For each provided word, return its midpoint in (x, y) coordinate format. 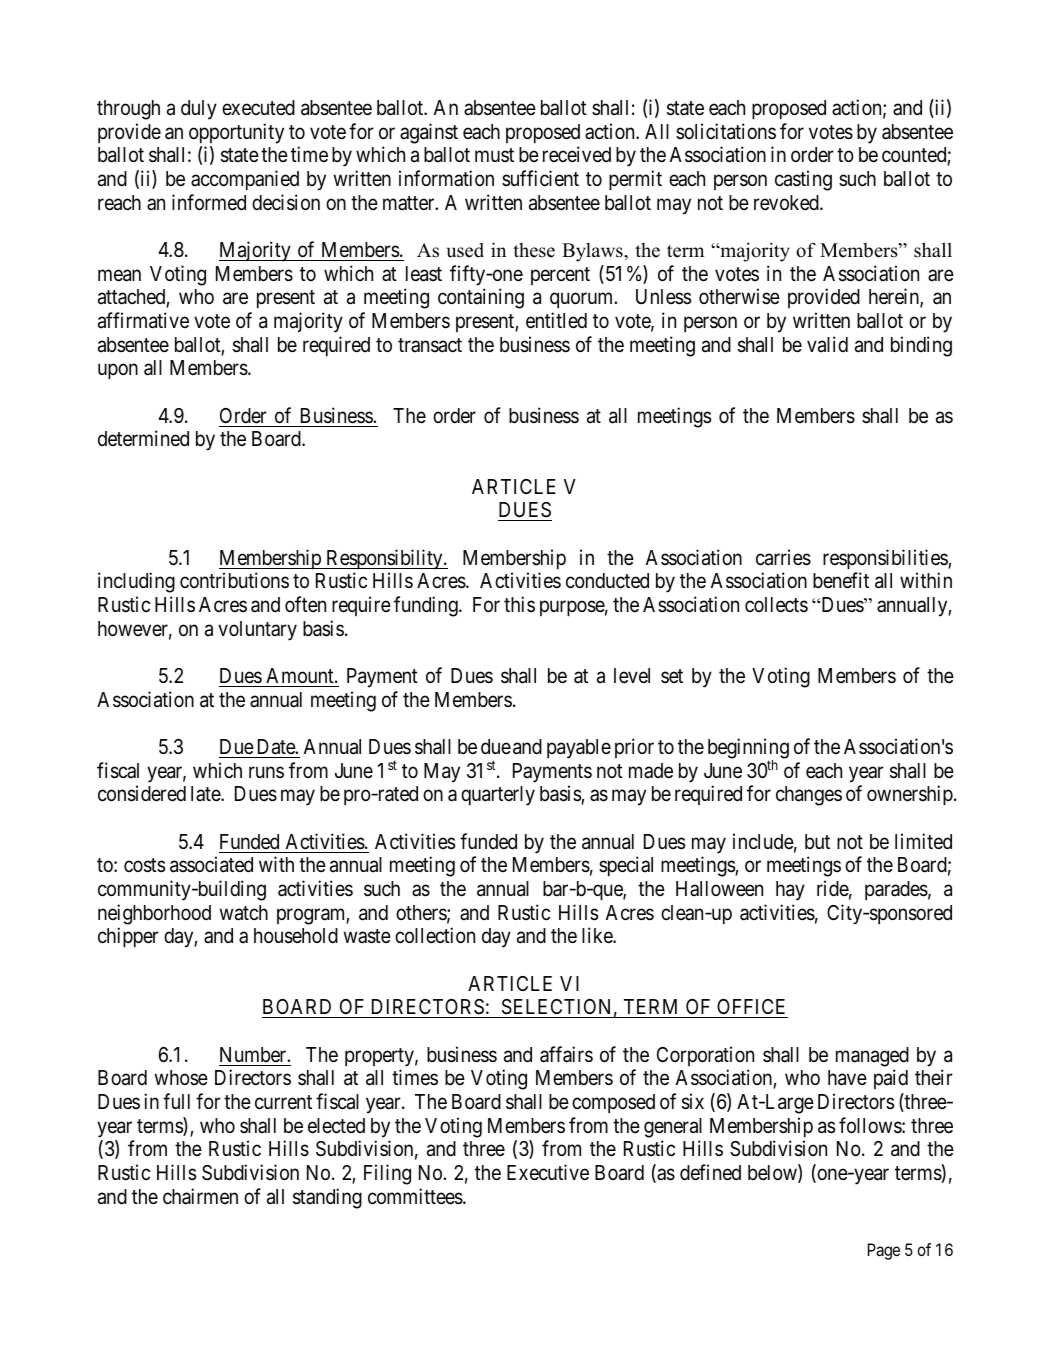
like (598, 935)
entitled (556, 320)
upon (118, 371)
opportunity (236, 133)
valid (827, 344)
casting (803, 180)
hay (790, 891)
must (494, 155)
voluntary (257, 631)
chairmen (200, 1196)
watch (244, 913)
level (632, 676)
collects (776, 605)
